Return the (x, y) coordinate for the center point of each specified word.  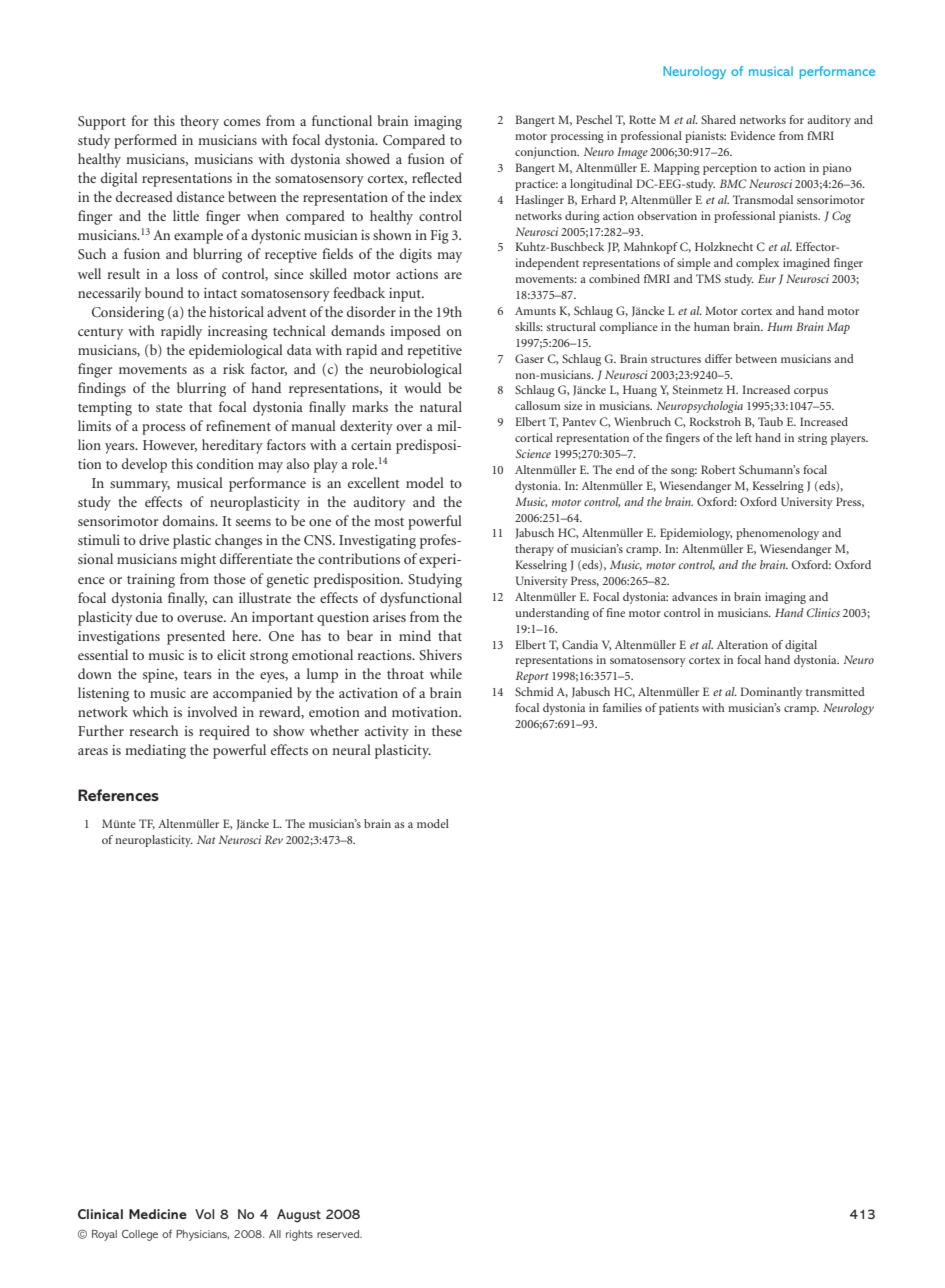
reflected (437, 177)
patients (679, 709)
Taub (770, 421)
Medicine (158, 1214)
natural (441, 406)
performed (145, 141)
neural (351, 749)
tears (198, 675)
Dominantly (771, 693)
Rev (274, 839)
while (446, 673)
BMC (733, 183)
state (169, 408)
